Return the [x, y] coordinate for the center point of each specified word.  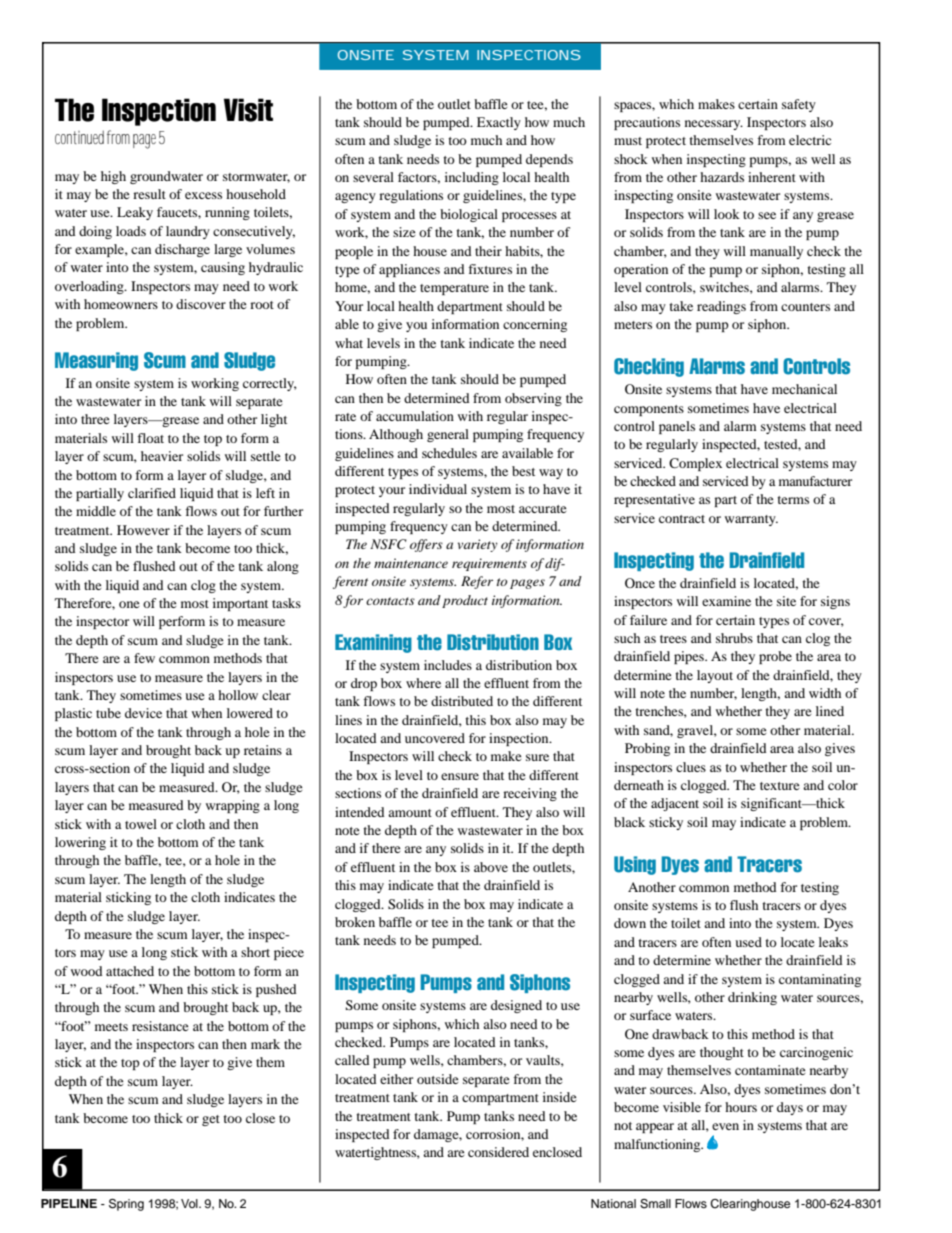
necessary [714, 125]
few [144, 658]
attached [130, 971]
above [491, 867]
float [150, 438]
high [113, 177]
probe [775, 657]
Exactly [499, 123]
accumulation [415, 416]
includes [448, 665]
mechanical [804, 389]
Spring [126, 1205]
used [748, 942]
